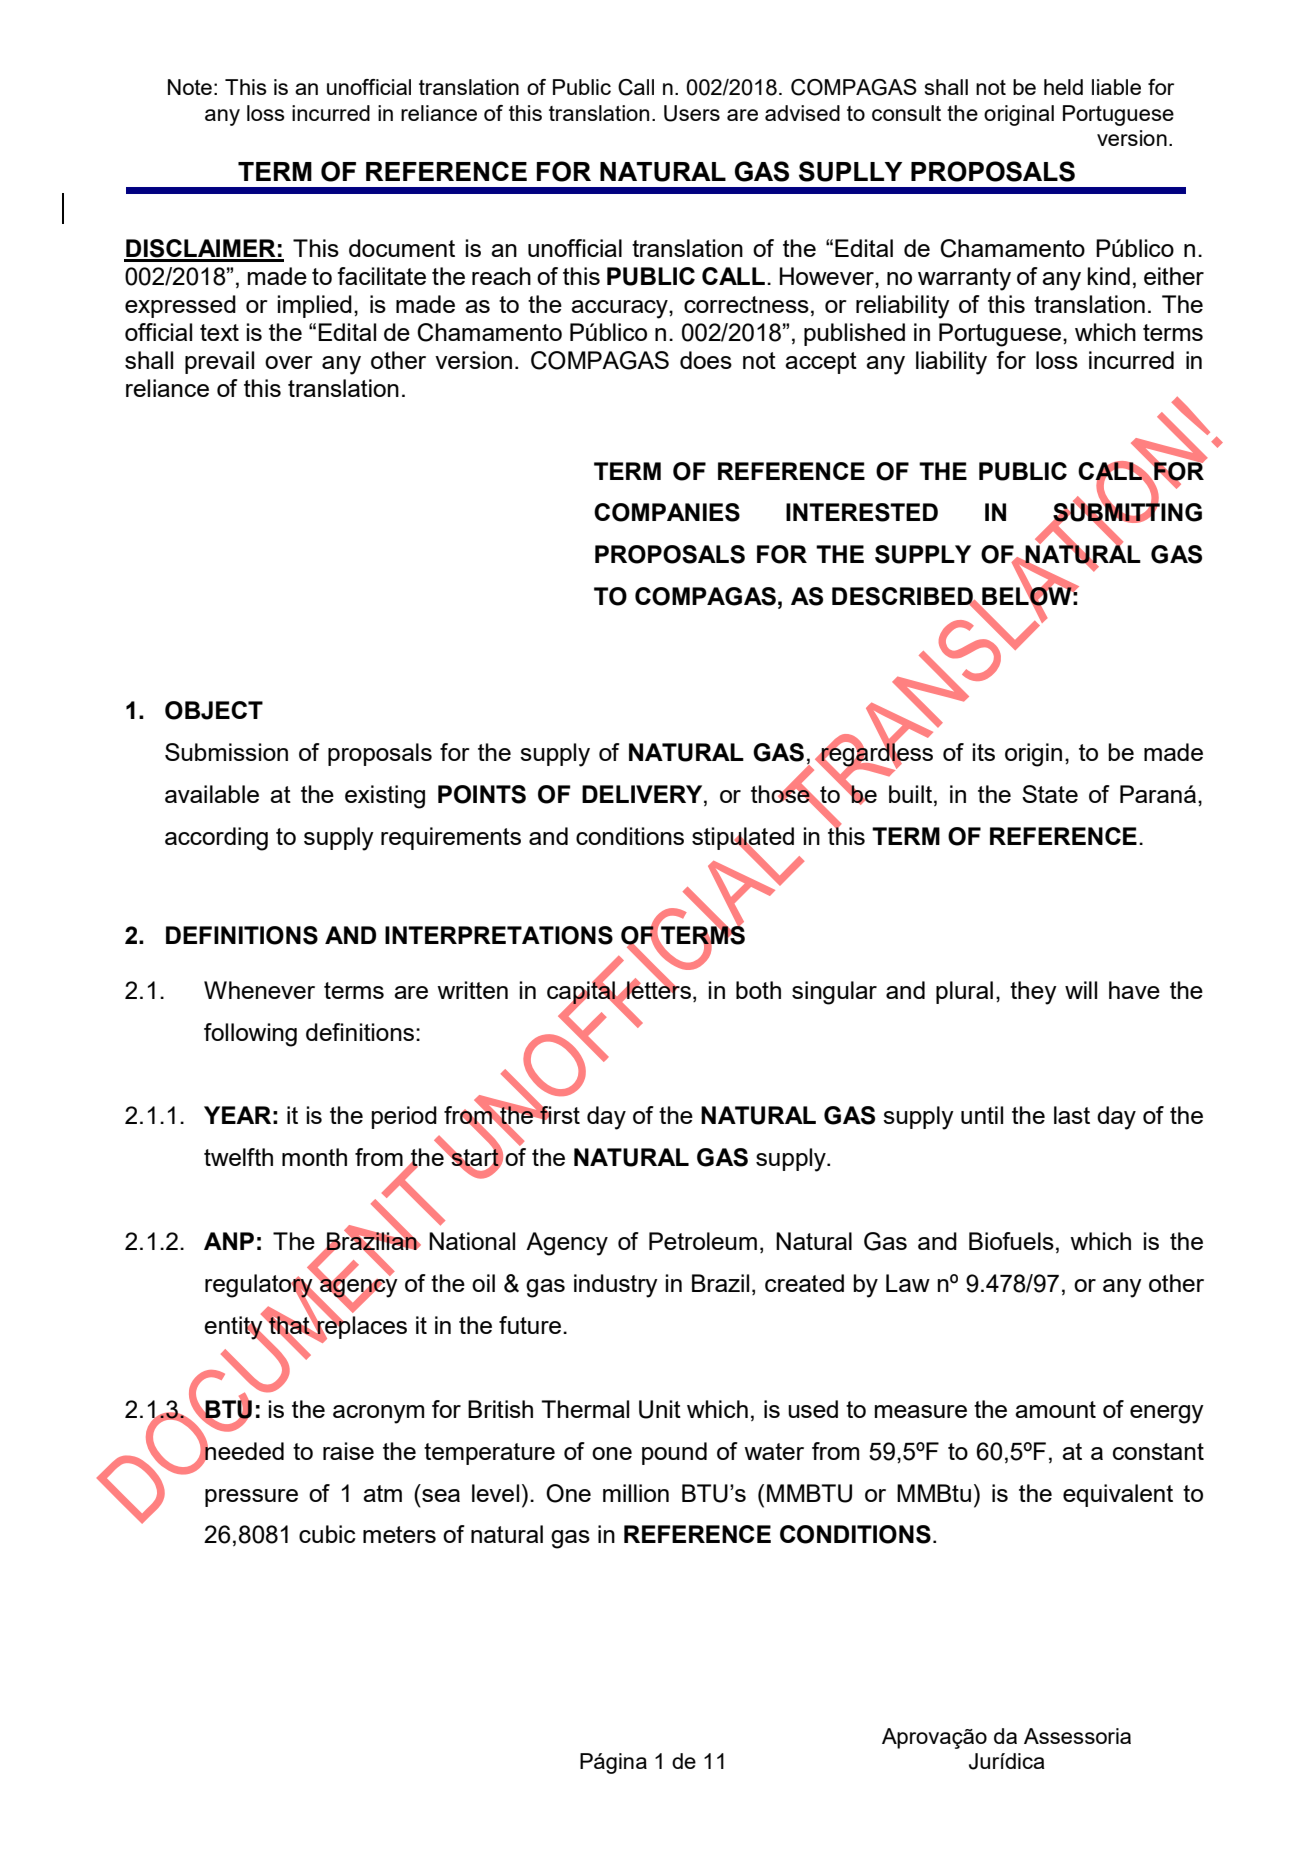  What do you see at coordinates (692, 113) in the screenshot?
I see `Users` at bounding box center [692, 113].
